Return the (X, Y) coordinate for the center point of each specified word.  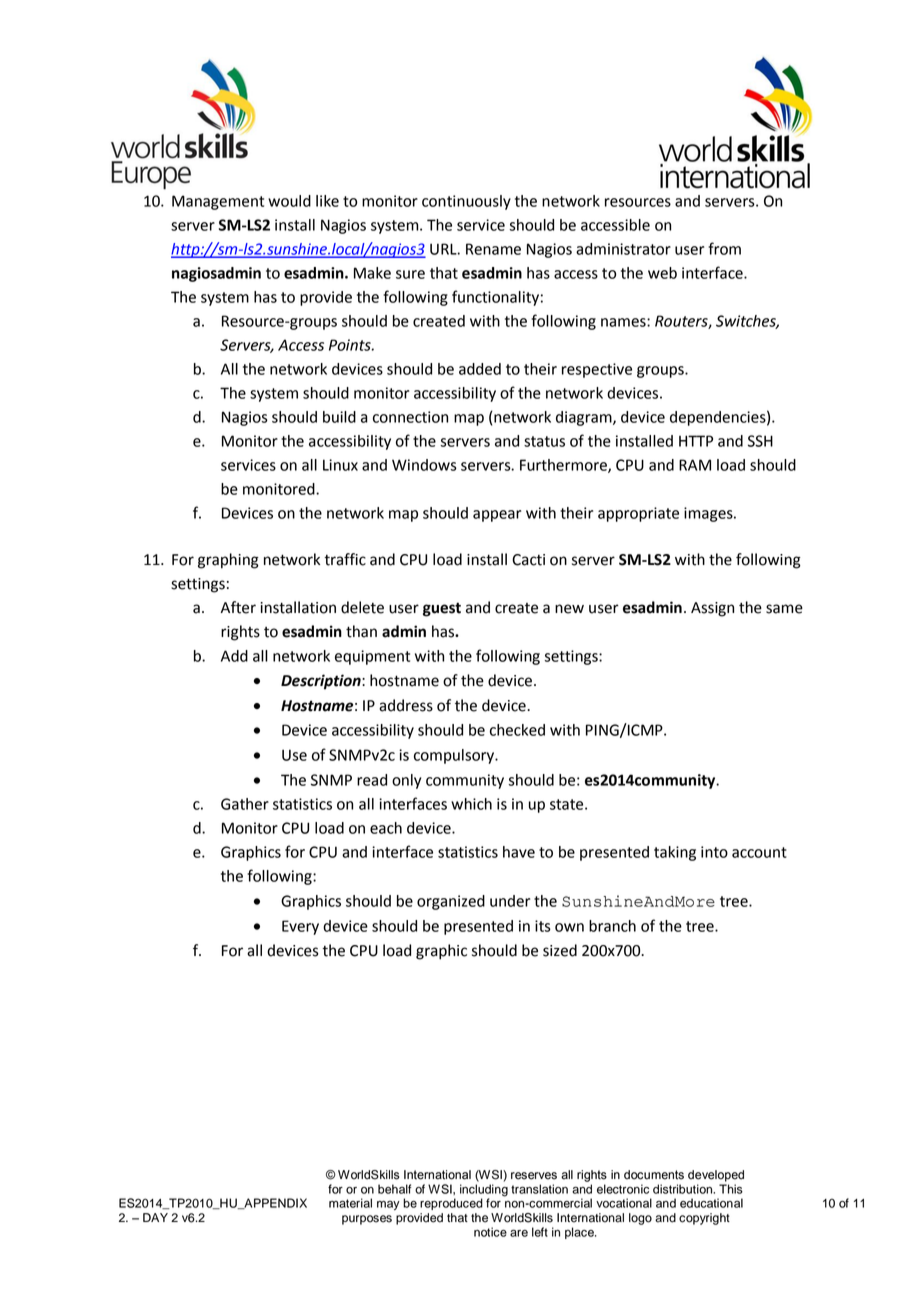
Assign (712, 609)
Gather (245, 804)
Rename (493, 249)
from (724, 248)
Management (218, 202)
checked (517, 730)
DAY (155, 1217)
